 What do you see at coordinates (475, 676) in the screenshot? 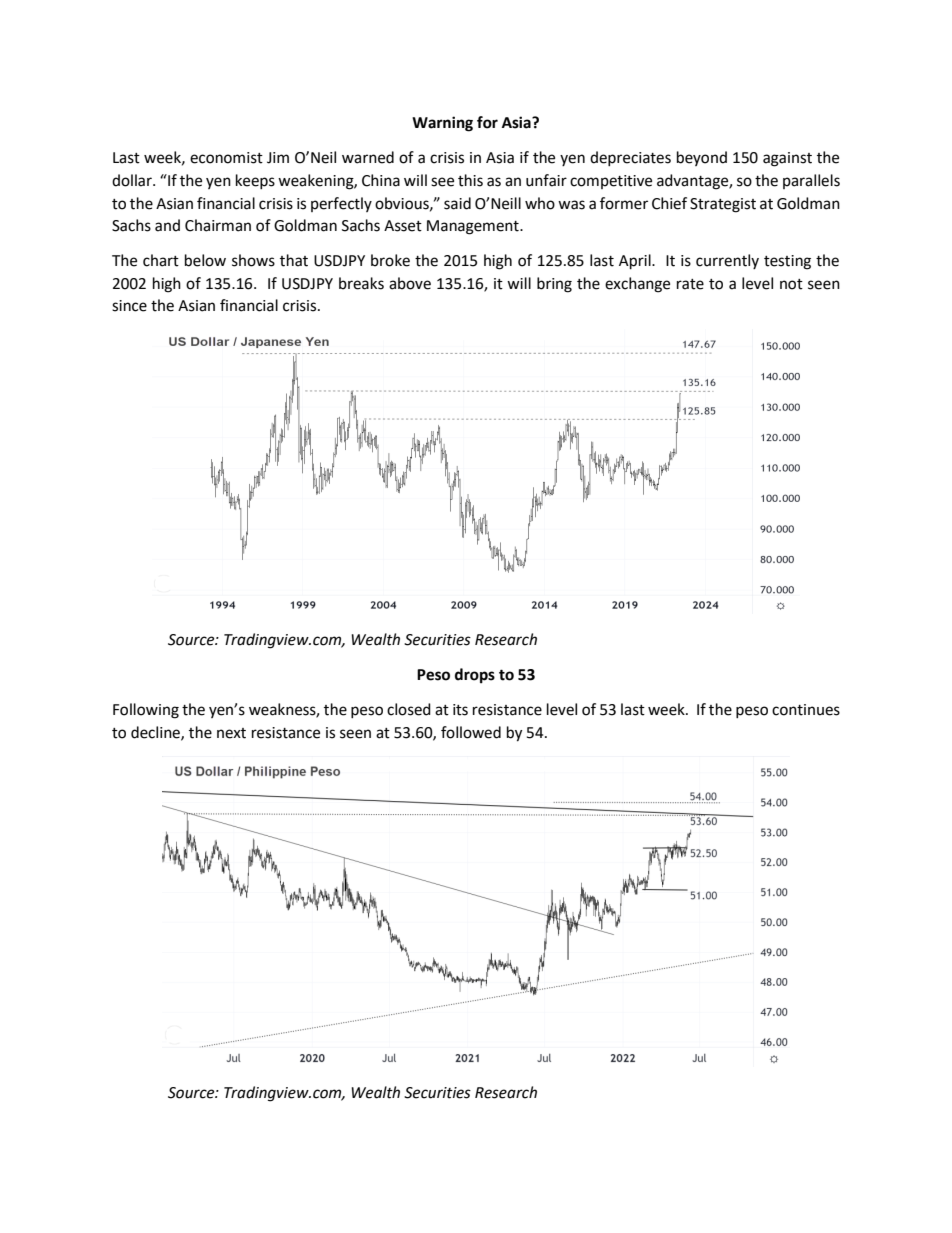
I see `drops` at bounding box center [475, 676].
